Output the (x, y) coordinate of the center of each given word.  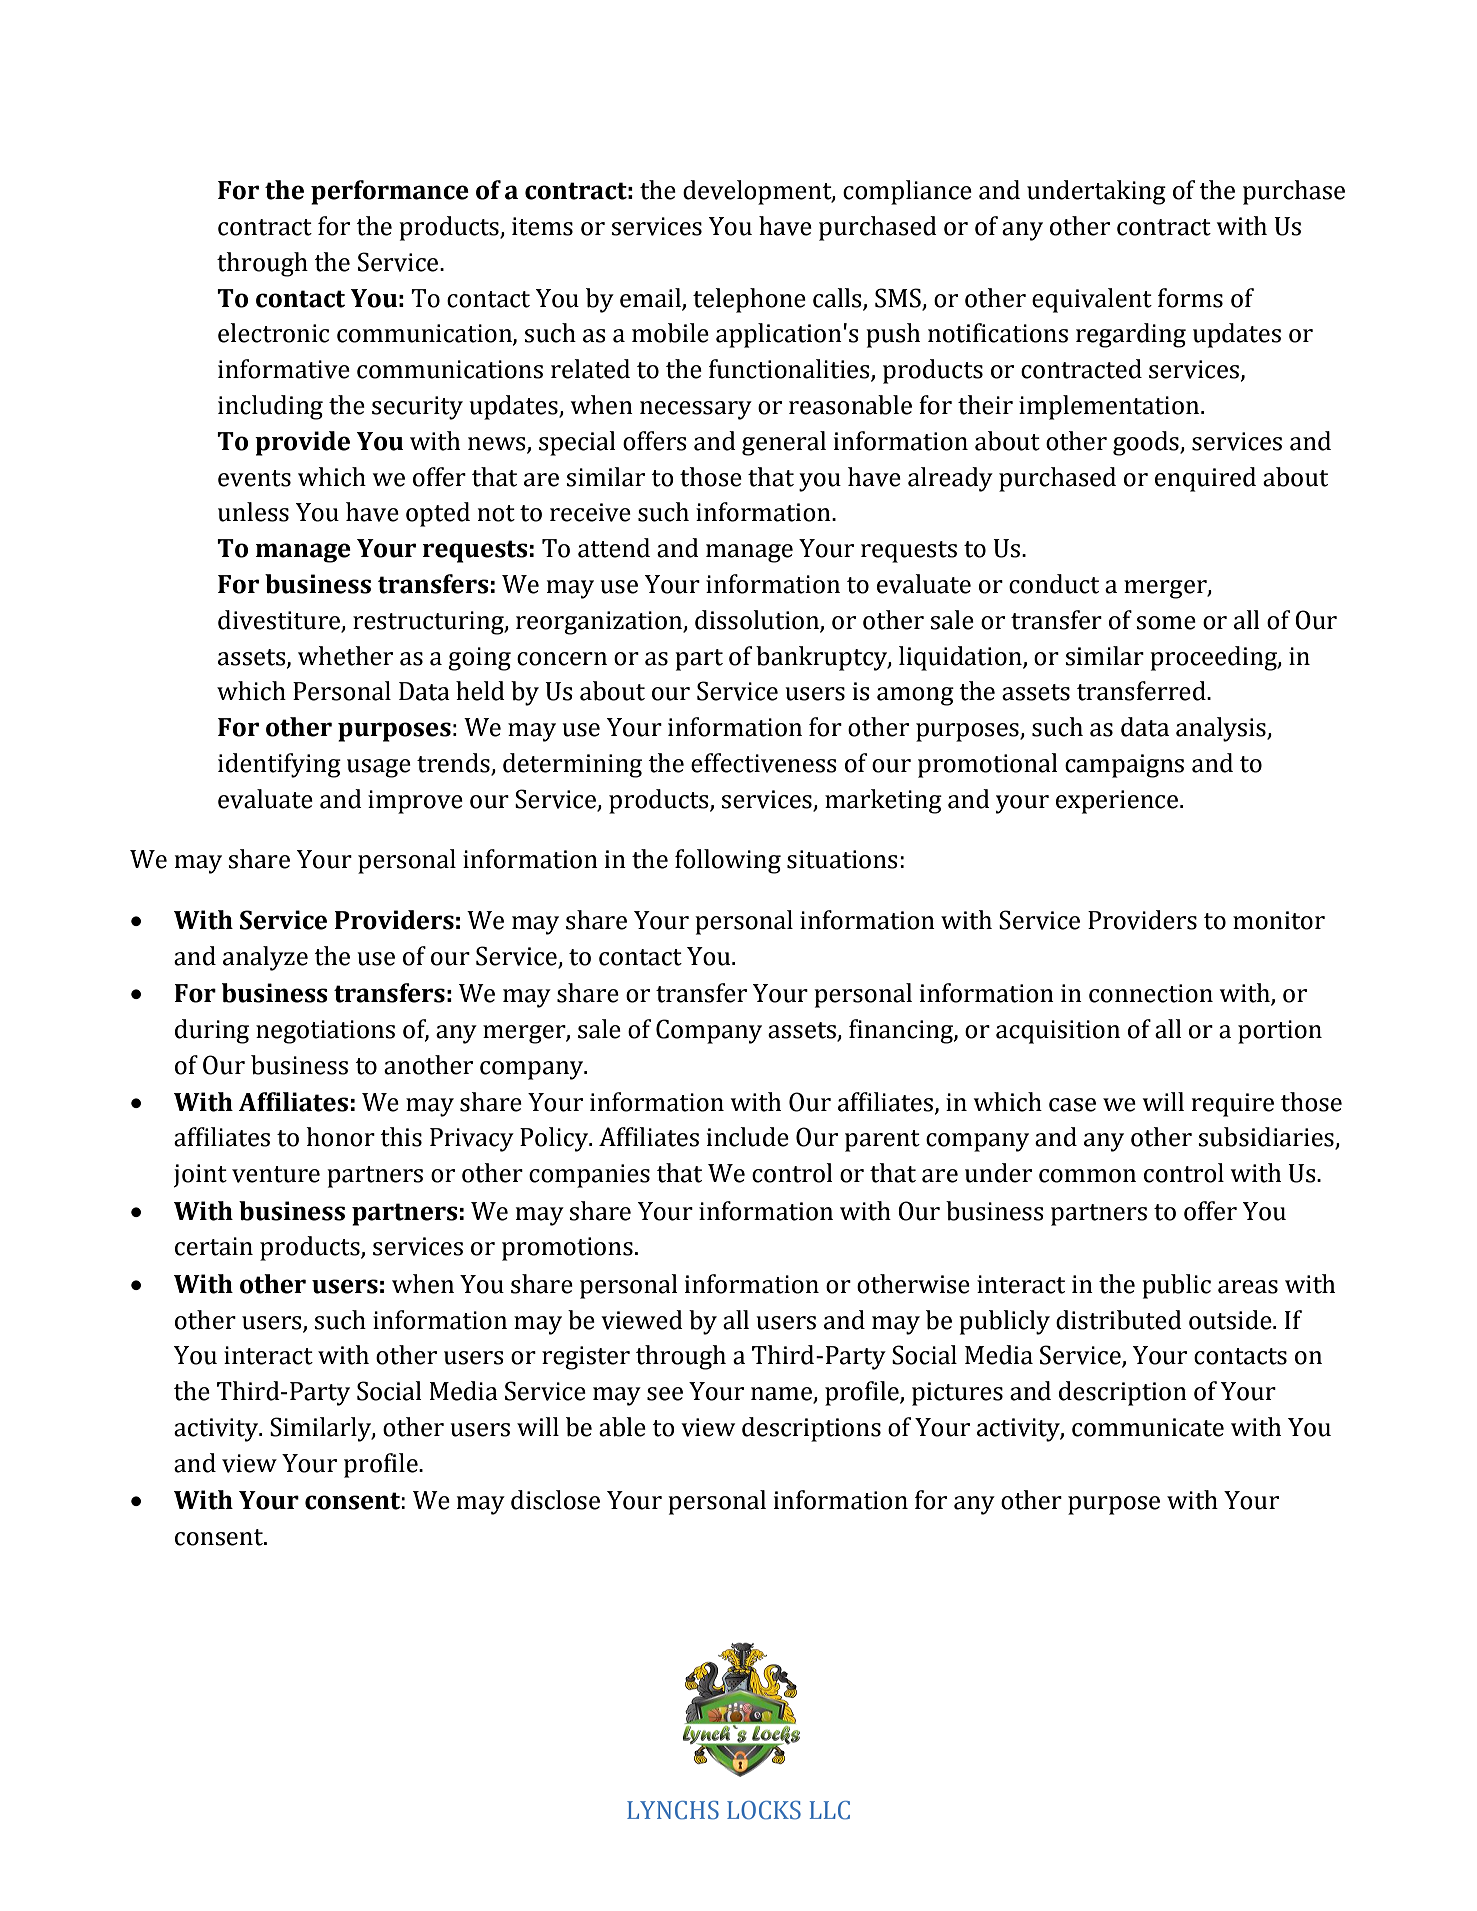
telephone (749, 300)
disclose (555, 1500)
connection (1151, 993)
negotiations (325, 1032)
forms (1190, 298)
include (748, 1137)
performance (390, 192)
